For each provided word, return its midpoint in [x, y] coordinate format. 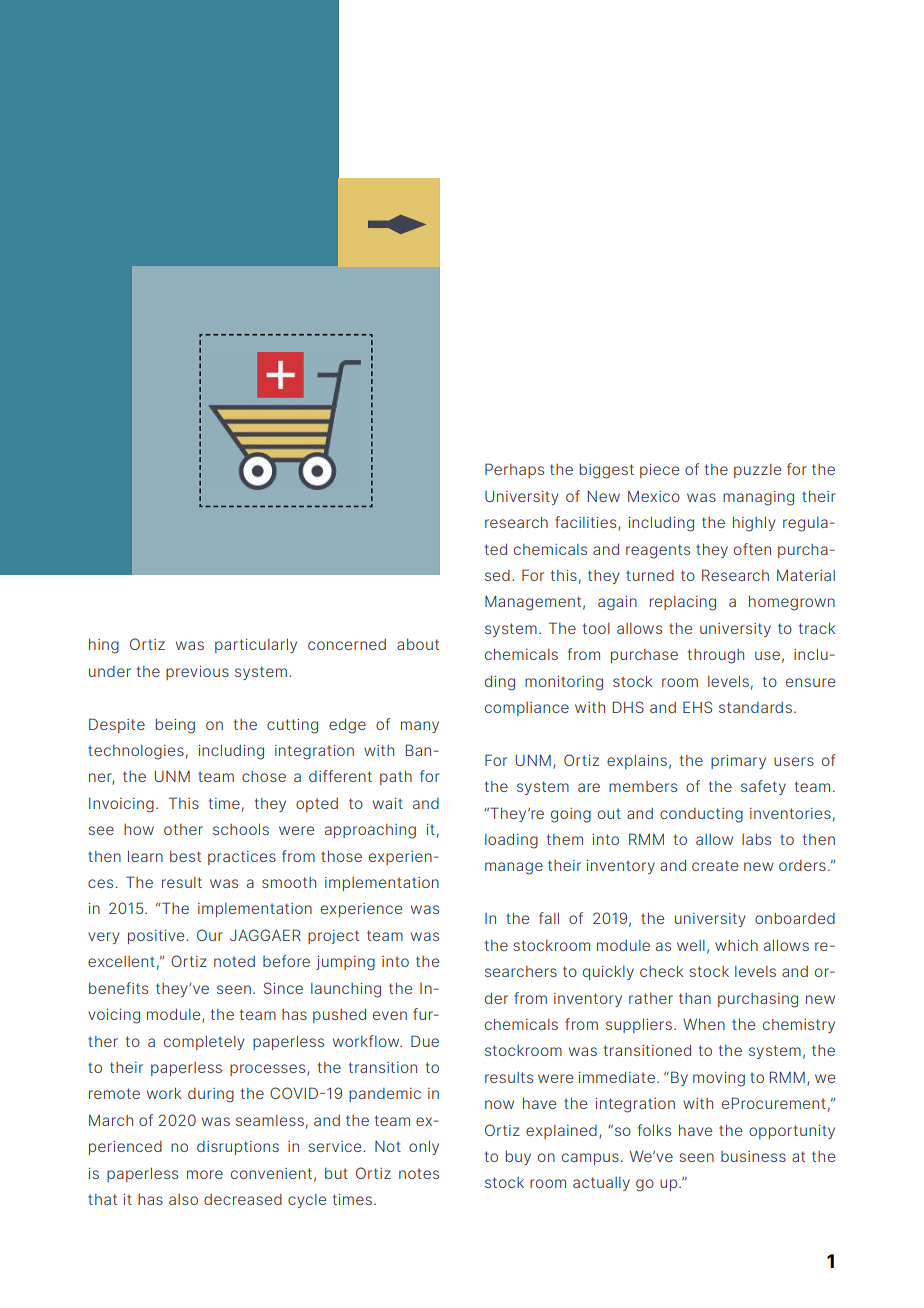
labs [756, 839]
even [390, 1015]
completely [204, 1043]
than [695, 998]
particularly [256, 646]
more [205, 1174]
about [418, 644]
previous [197, 673]
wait [388, 803]
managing [758, 498]
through [716, 656]
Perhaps [514, 470]
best [185, 856]
